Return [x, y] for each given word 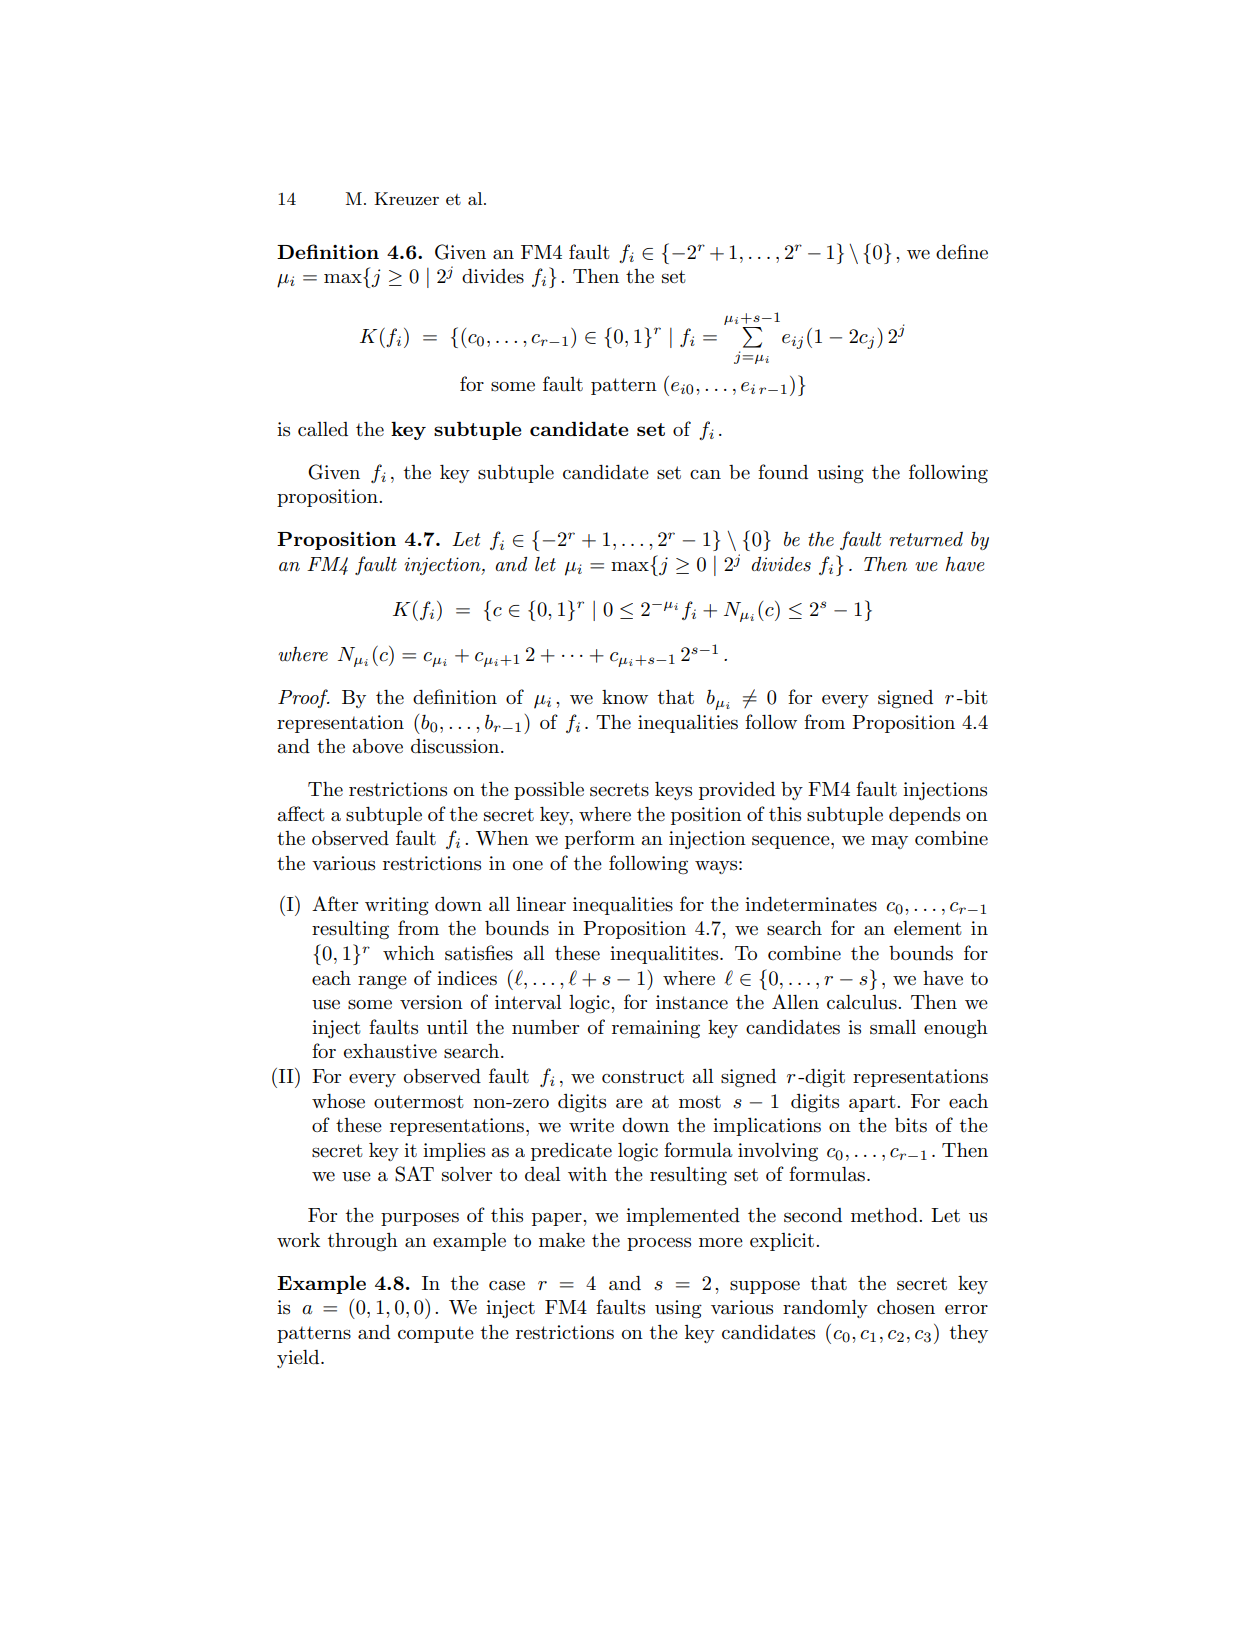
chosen [906, 1307]
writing [397, 906]
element [928, 928]
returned [926, 539]
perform [600, 839]
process [659, 1244]
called [323, 429]
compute [436, 1334]
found [783, 472]
